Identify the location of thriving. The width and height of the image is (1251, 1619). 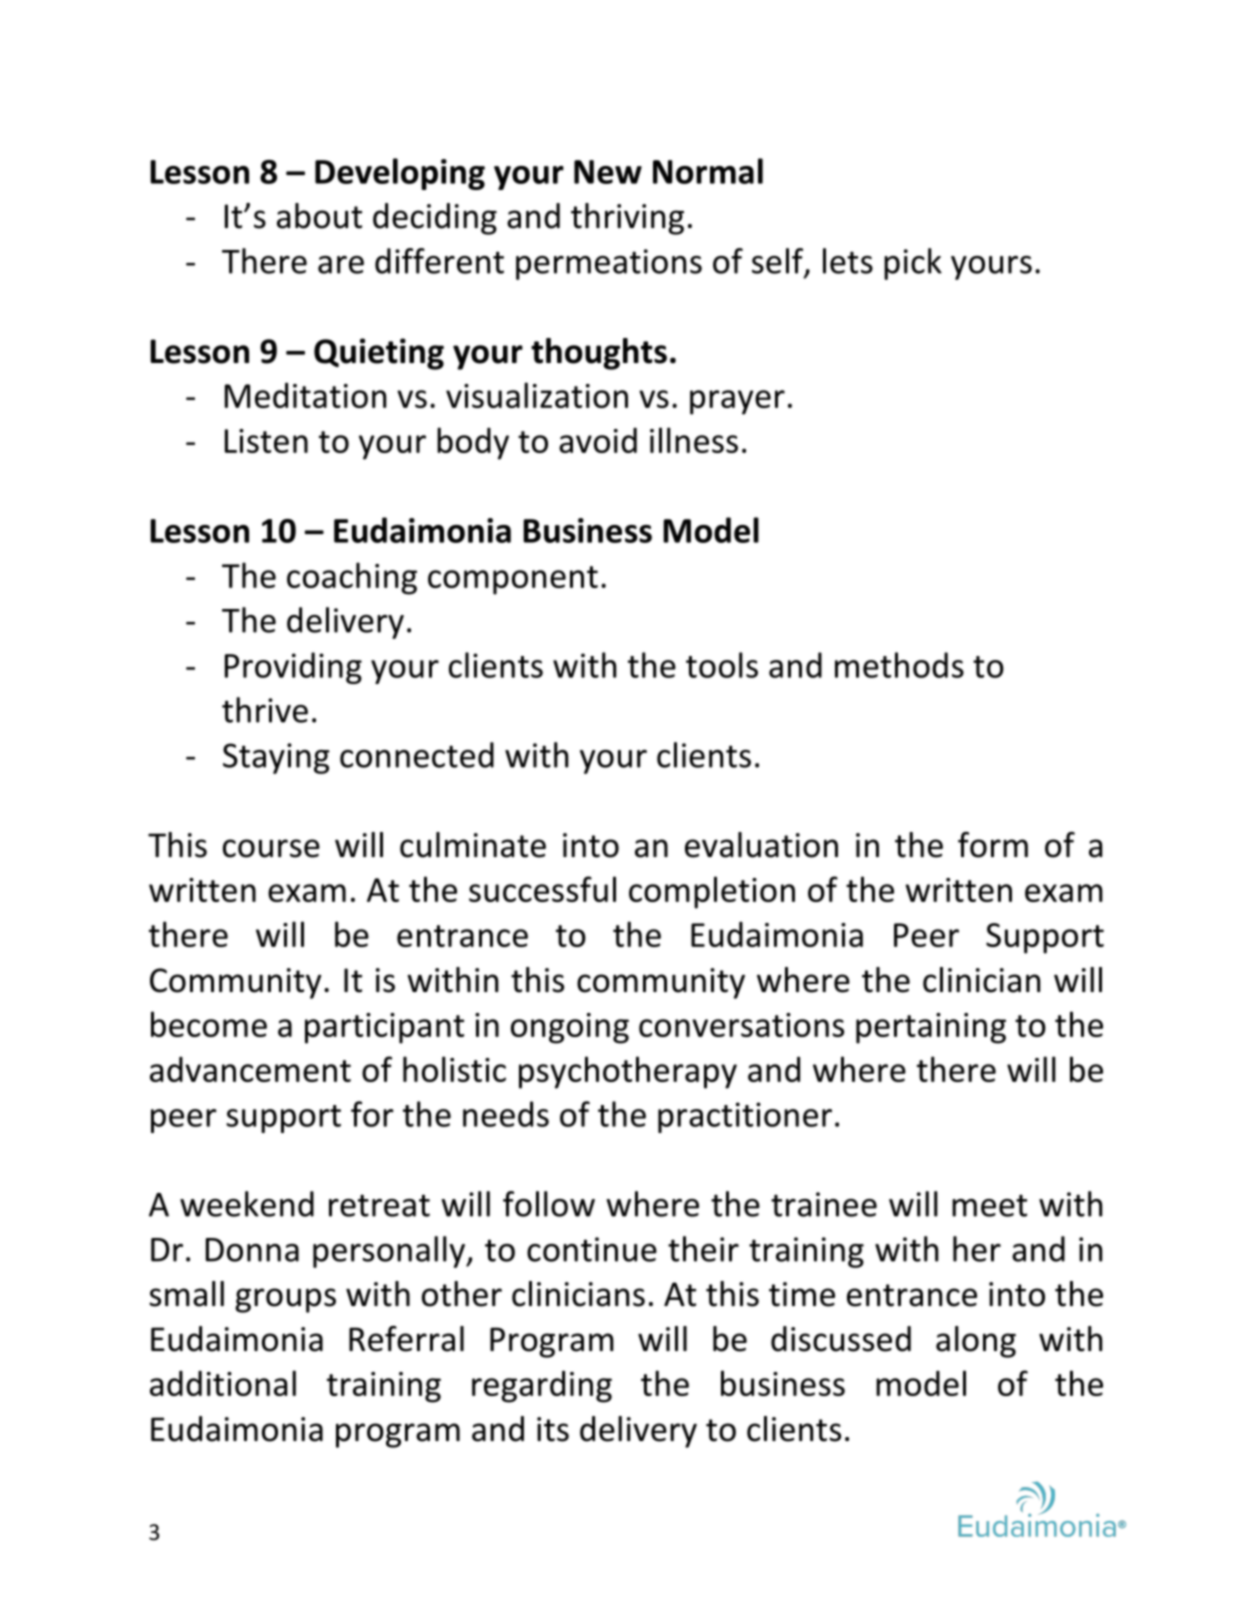
(627, 219).
